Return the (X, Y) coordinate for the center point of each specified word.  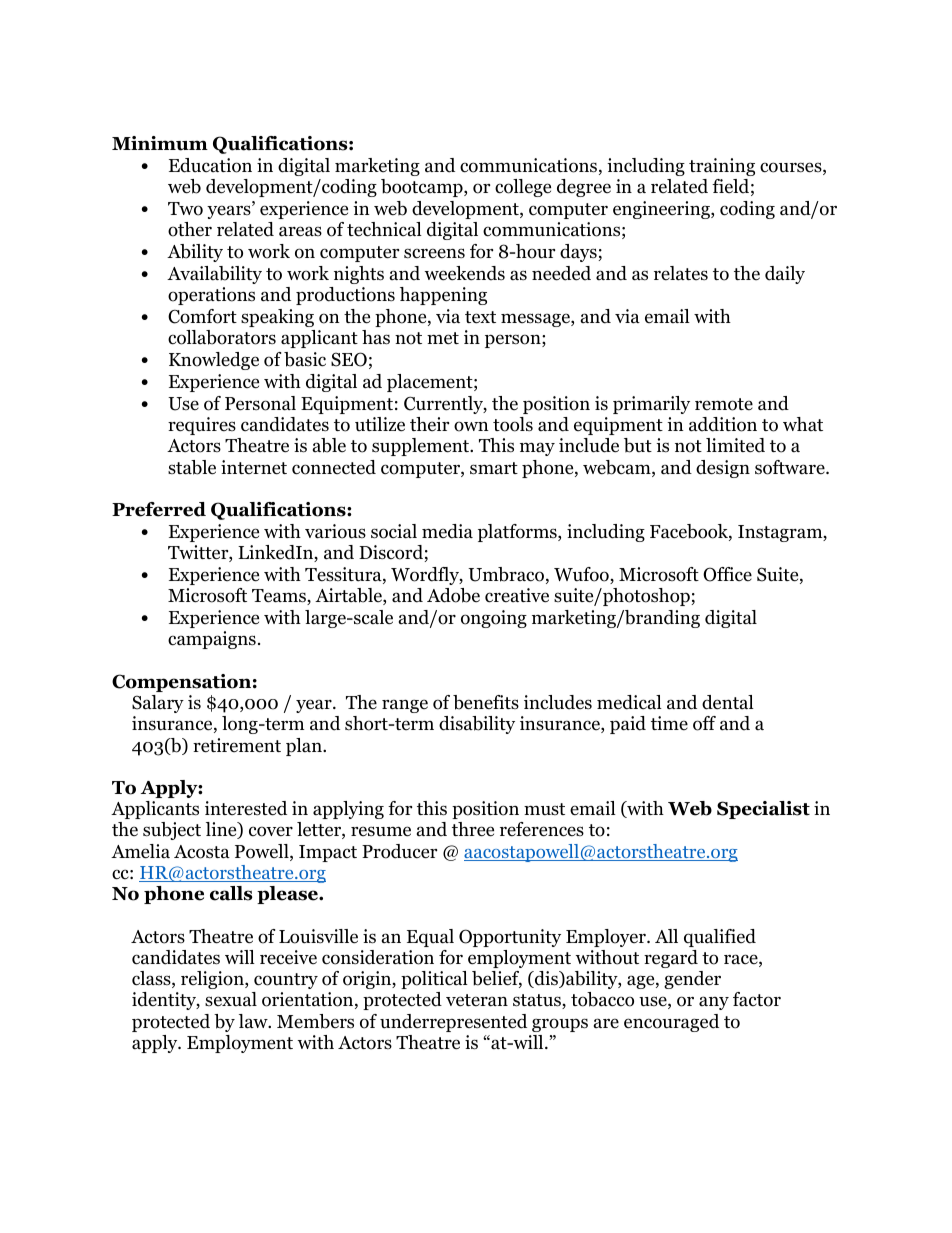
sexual (231, 999)
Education (210, 165)
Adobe (453, 595)
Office (727, 574)
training (722, 167)
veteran (477, 1000)
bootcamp (423, 188)
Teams (280, 597)
